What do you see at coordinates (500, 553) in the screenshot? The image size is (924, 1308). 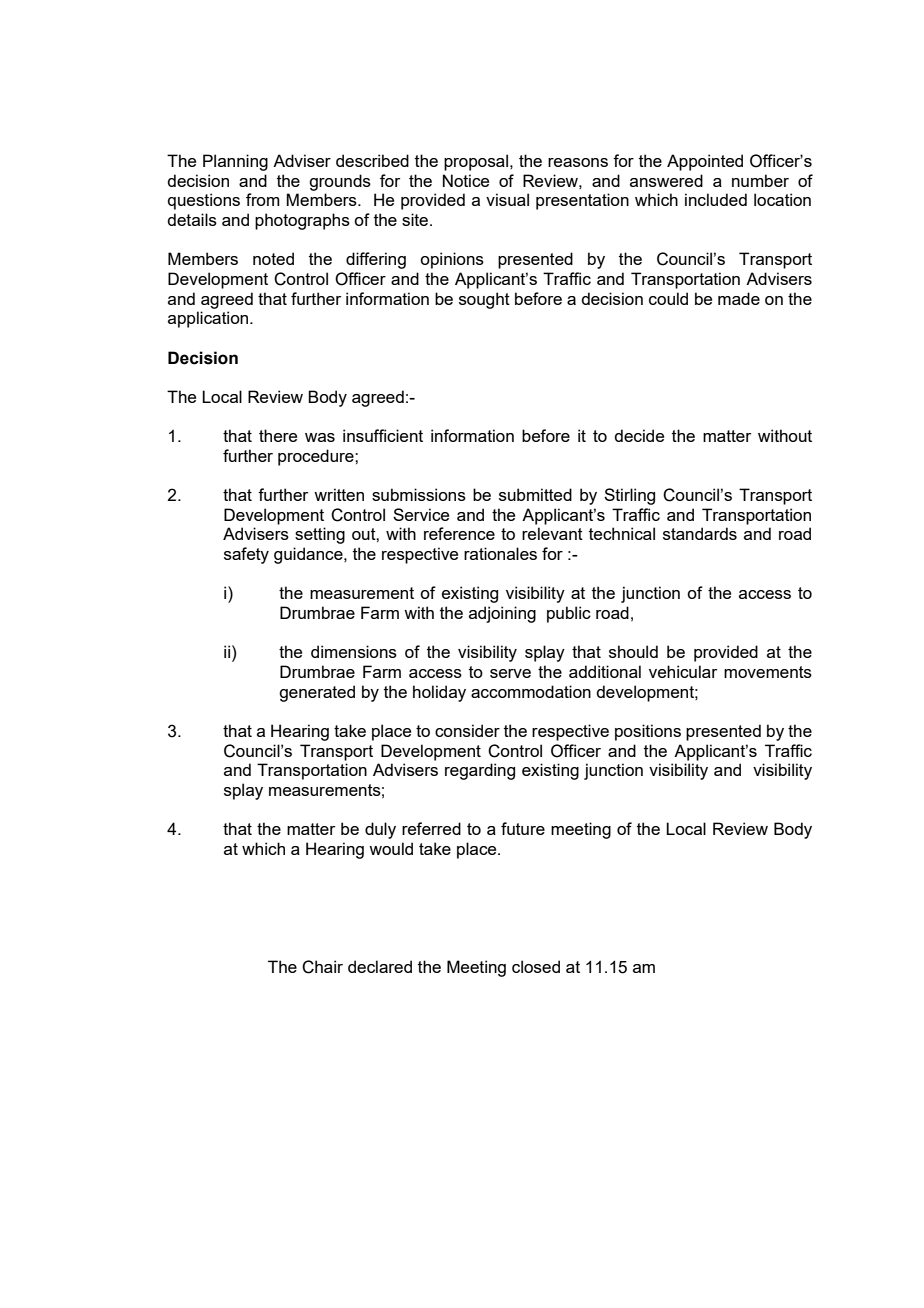 I see `rationales` at bounding box center [500, 553].
